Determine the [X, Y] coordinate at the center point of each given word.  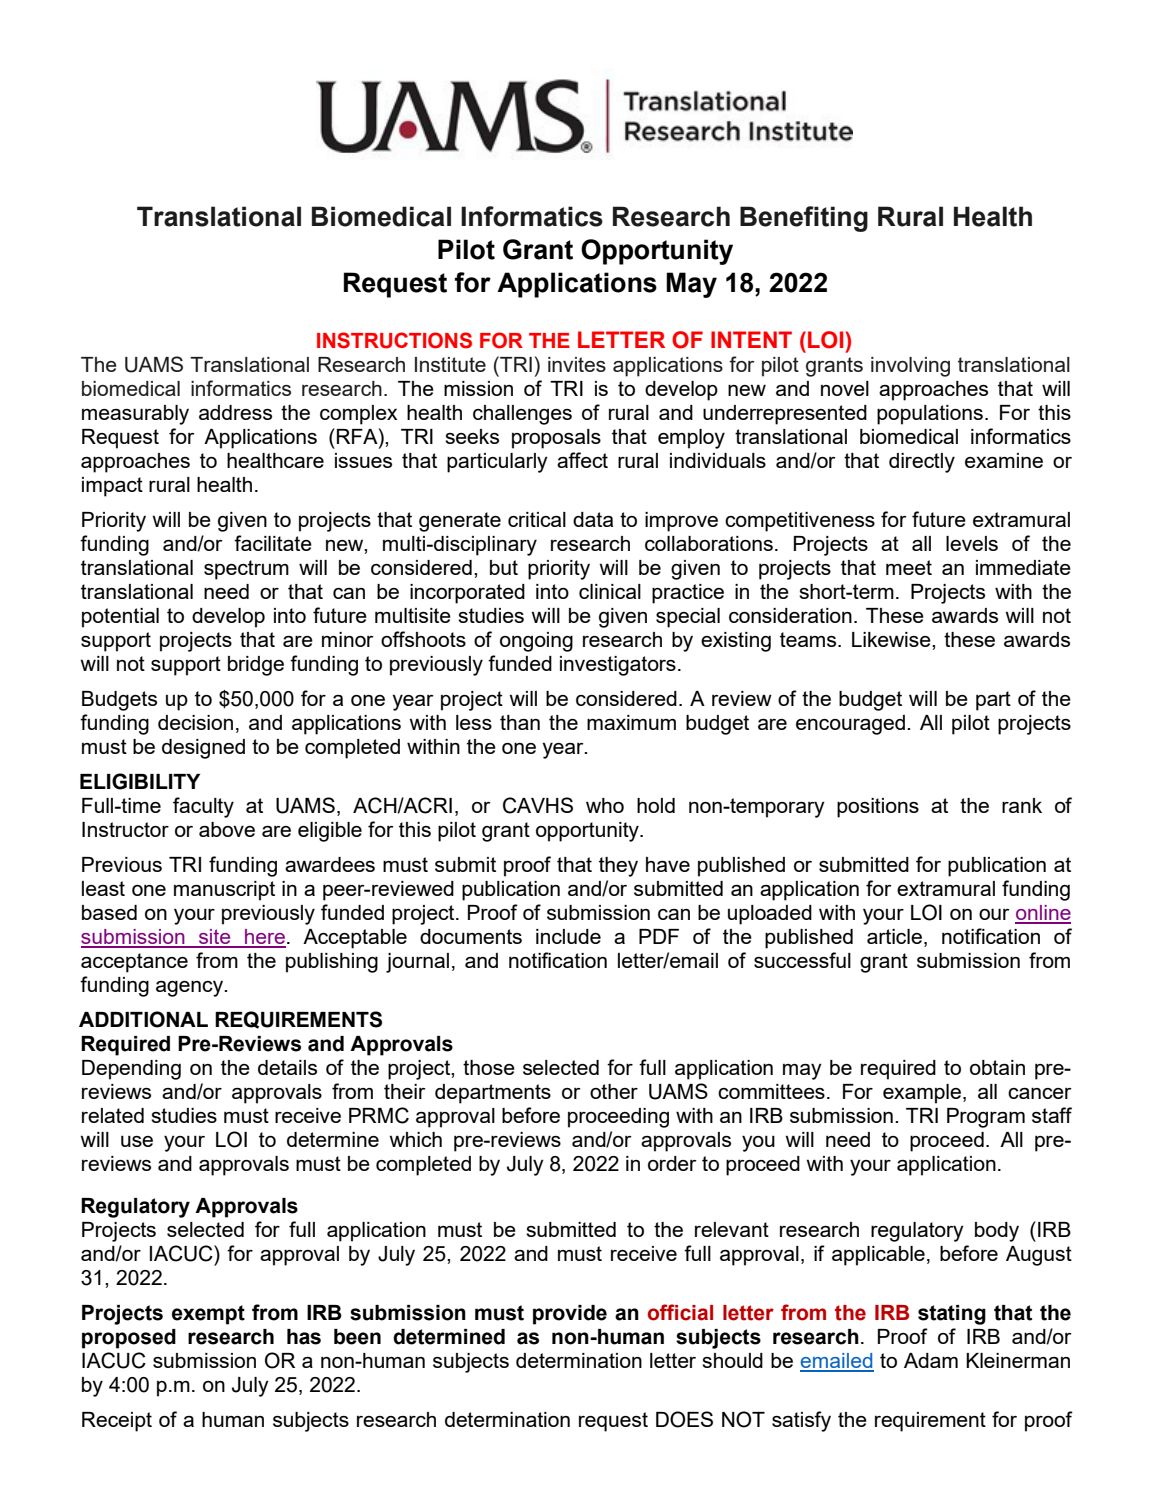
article [894, 936]
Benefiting [804, 219]
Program [986, 1118]
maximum [631, 722]
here [264, 938]
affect [582, 460]
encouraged [850, 725]
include [568, 936]
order [672, 1163]
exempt [208, 1315]
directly [922, 463]
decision [195, 722]
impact [112, 487]
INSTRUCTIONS [394, 340]
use [137, 1141]
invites [577, 364]
